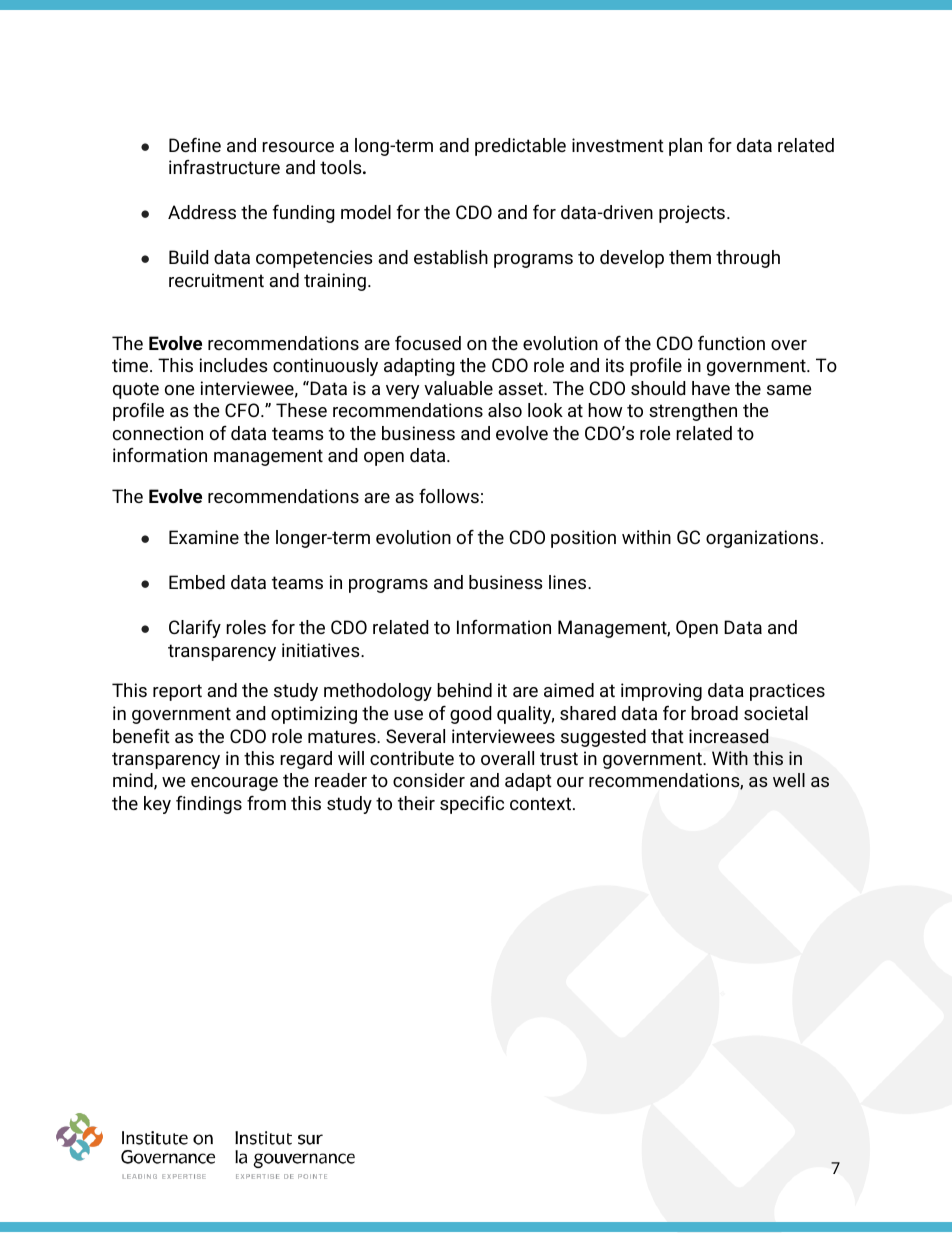 The image size is (952, 1233). What do you see at coordinates (234, 784) in the image?
I see `encourage` at bounding box center [234, 784].
